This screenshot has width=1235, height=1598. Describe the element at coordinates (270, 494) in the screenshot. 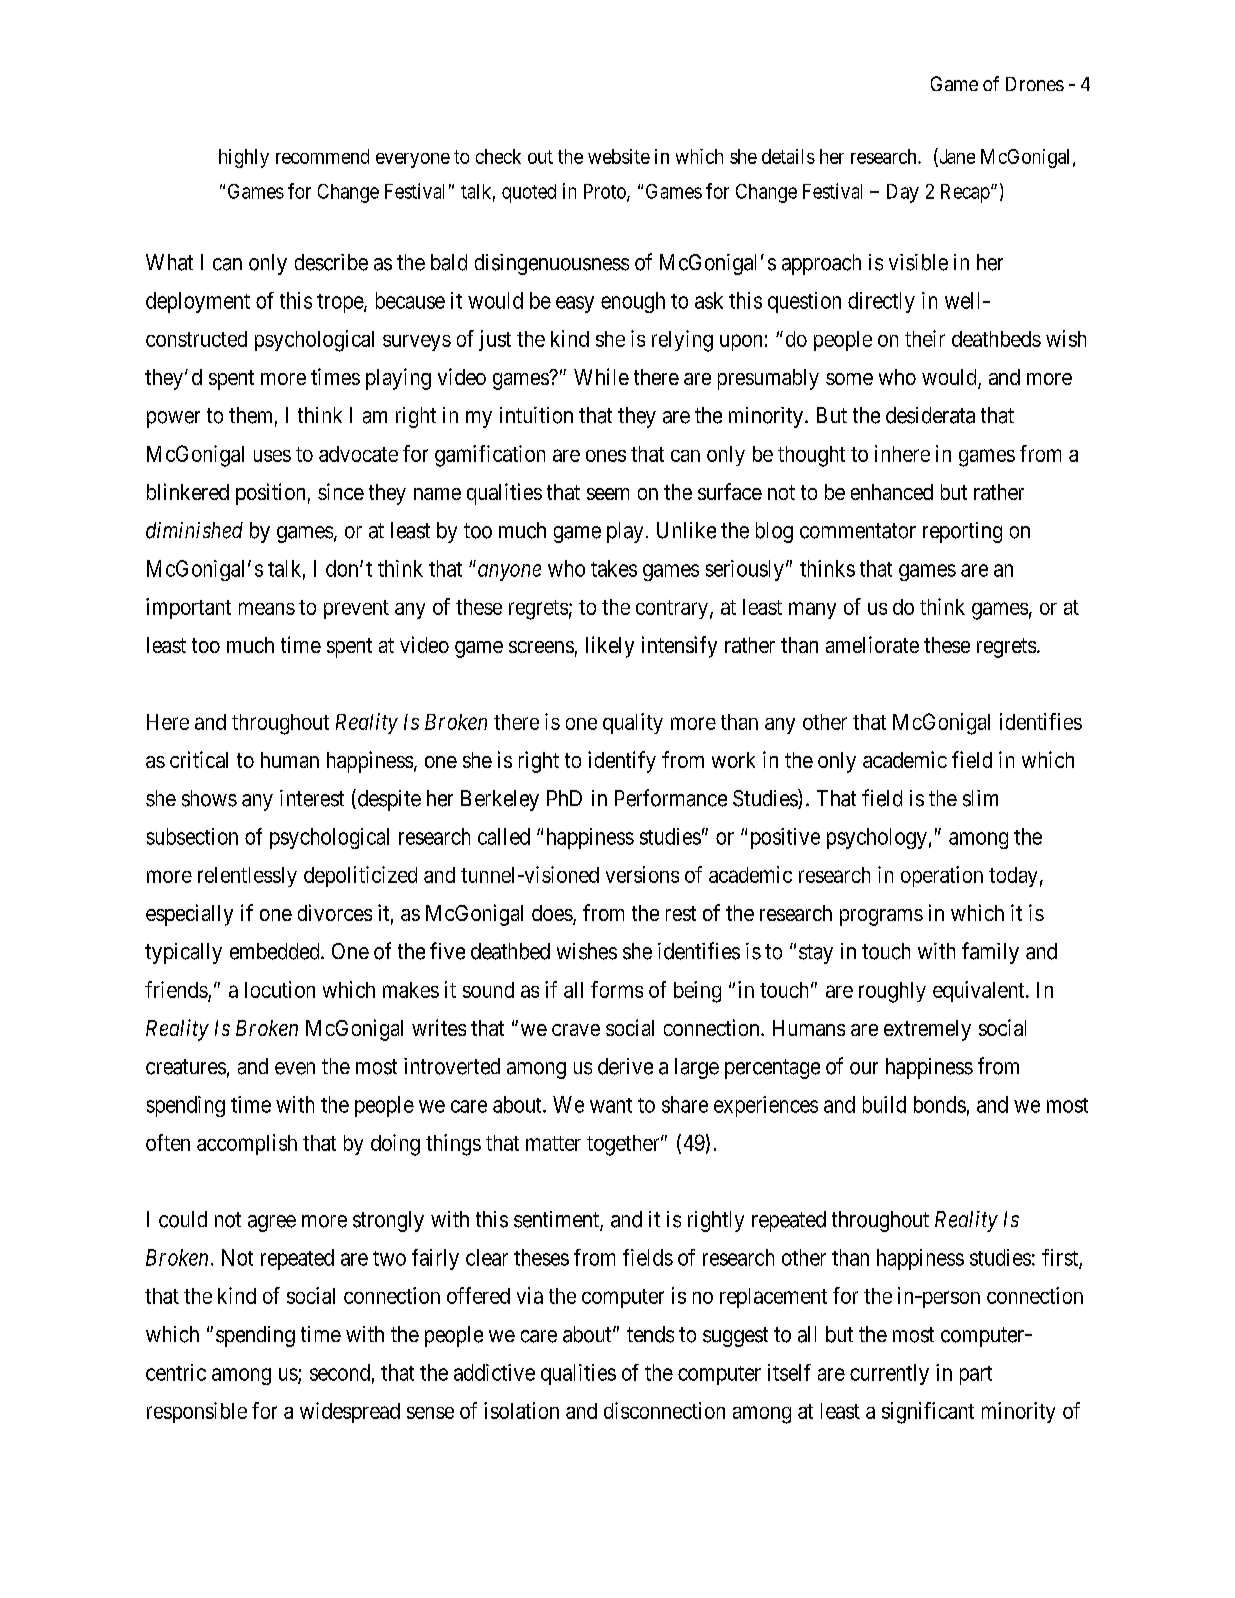

I see `position` at that location.
